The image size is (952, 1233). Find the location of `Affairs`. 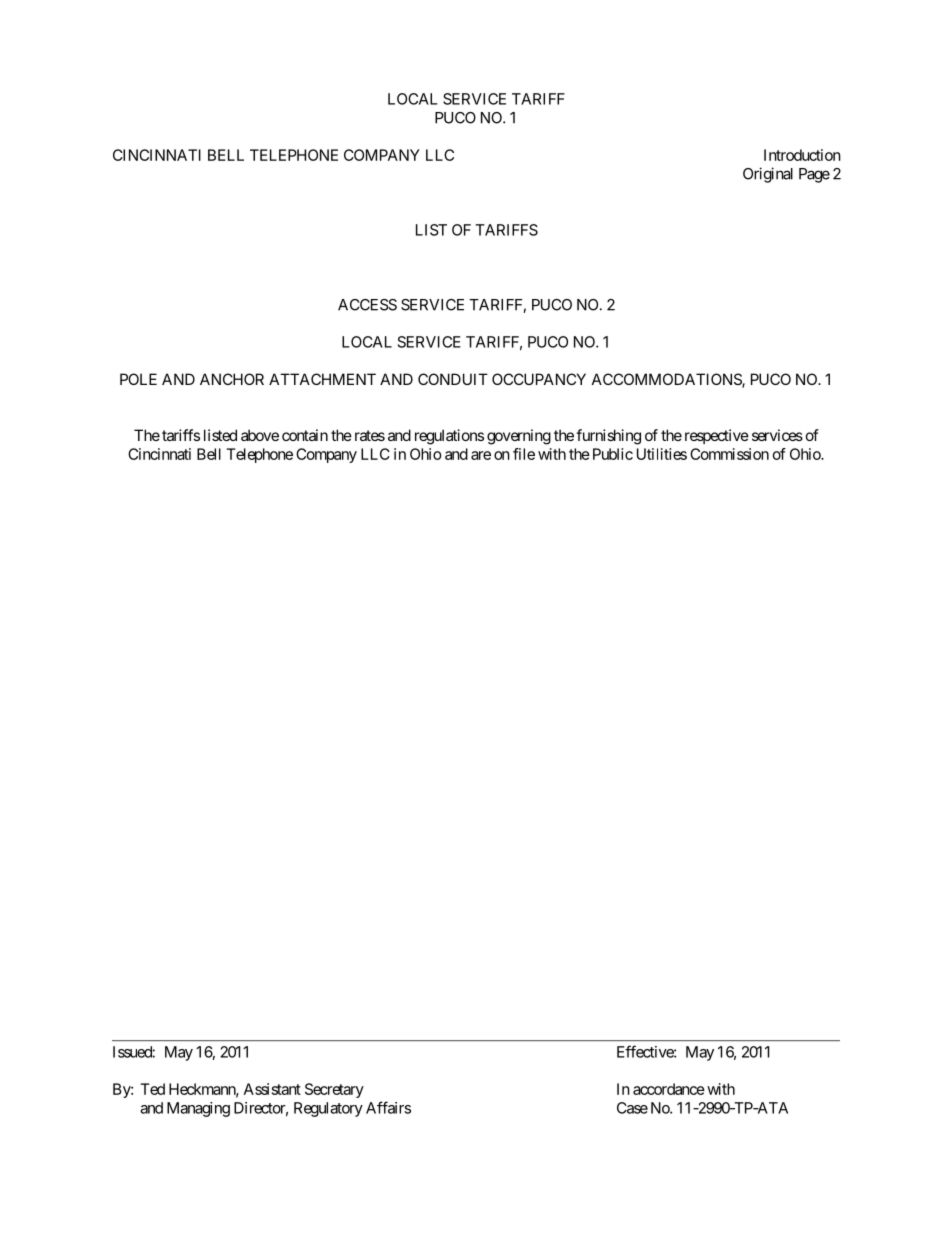

Affairs is located at coordinates (388, 1107).
